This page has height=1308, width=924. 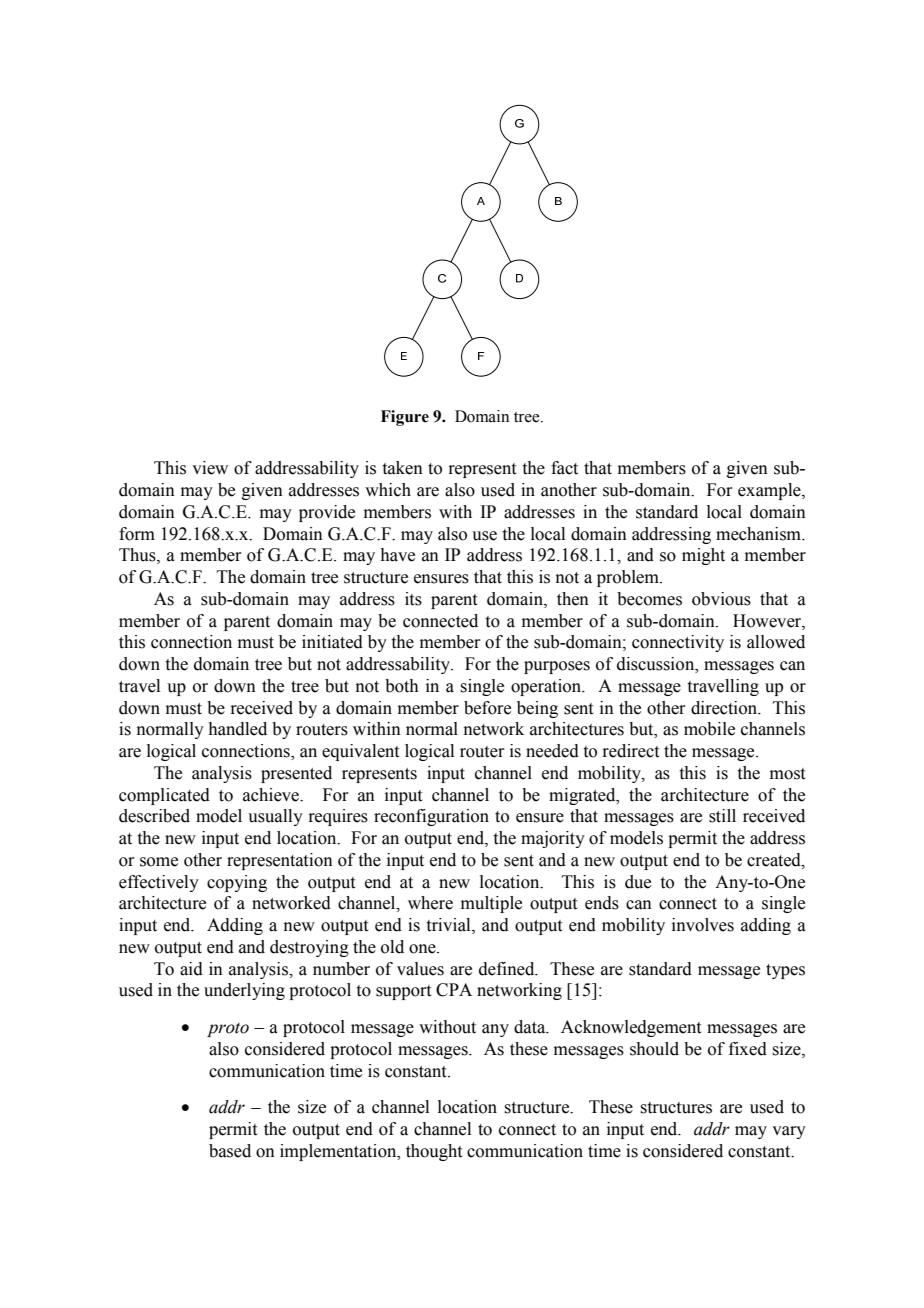 What do you see at coordinates (332, 642) in the page?
I see `initiated` at bounding box center [332, 642].
